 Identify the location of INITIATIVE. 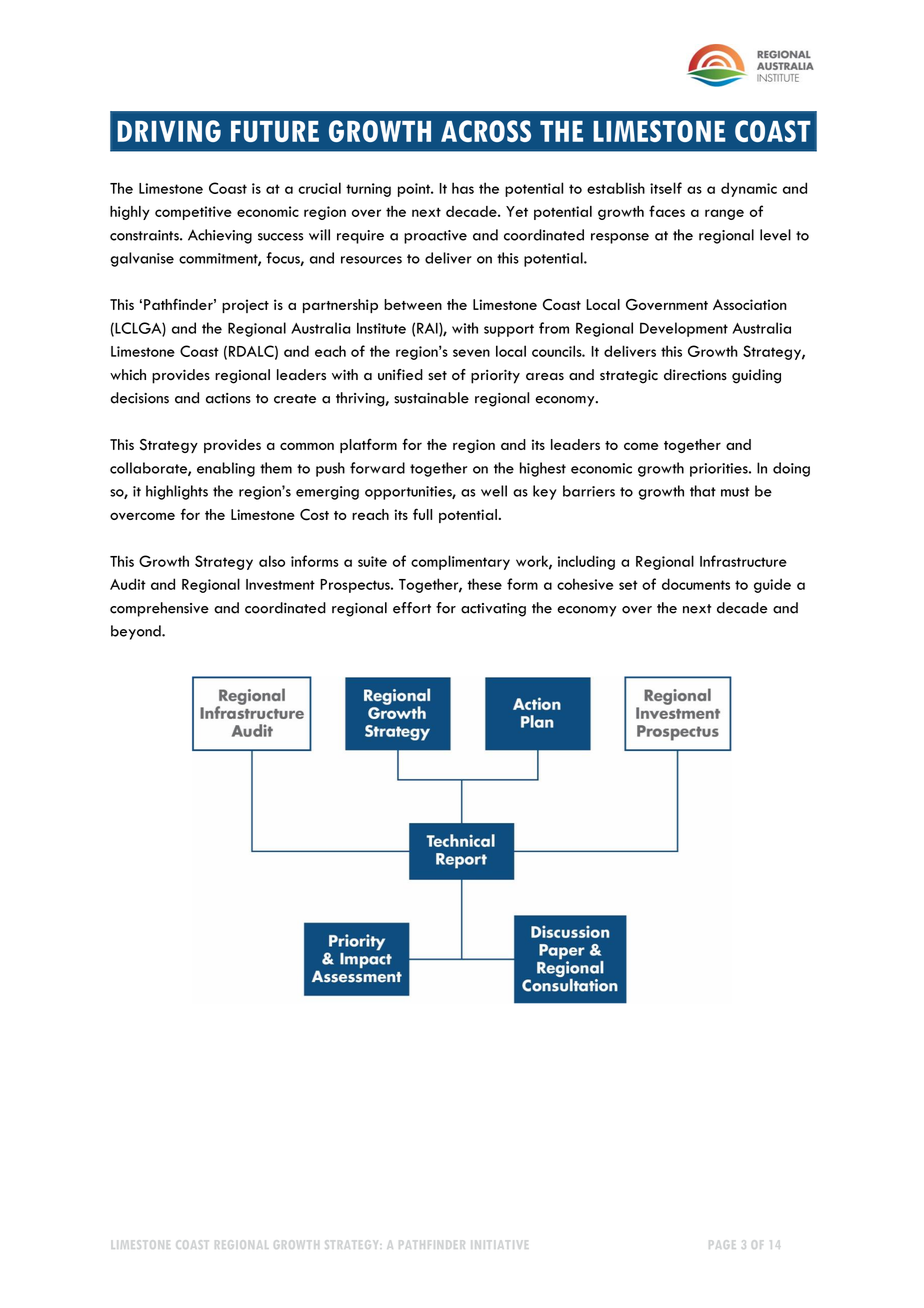
(499, 1244).
